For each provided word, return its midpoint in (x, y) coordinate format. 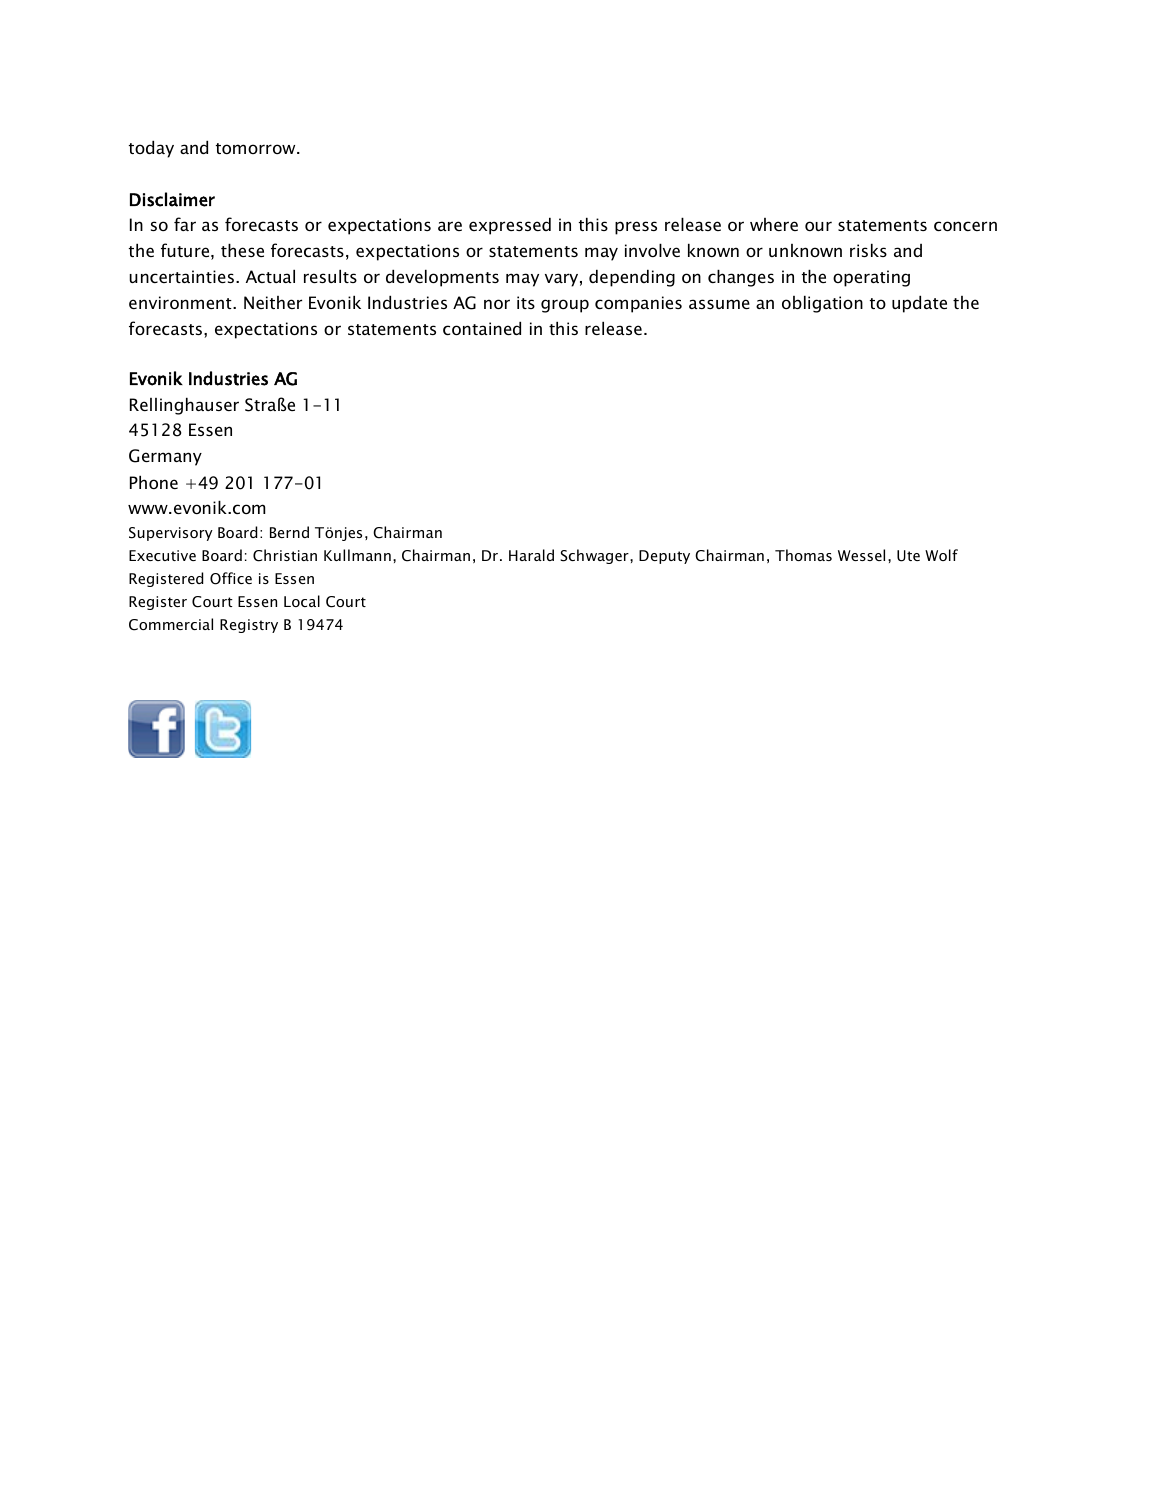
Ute (908, 556)
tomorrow (257, 148)
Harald (531, 555)
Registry (249, 626)
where (774, 224)
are (450, 226)
